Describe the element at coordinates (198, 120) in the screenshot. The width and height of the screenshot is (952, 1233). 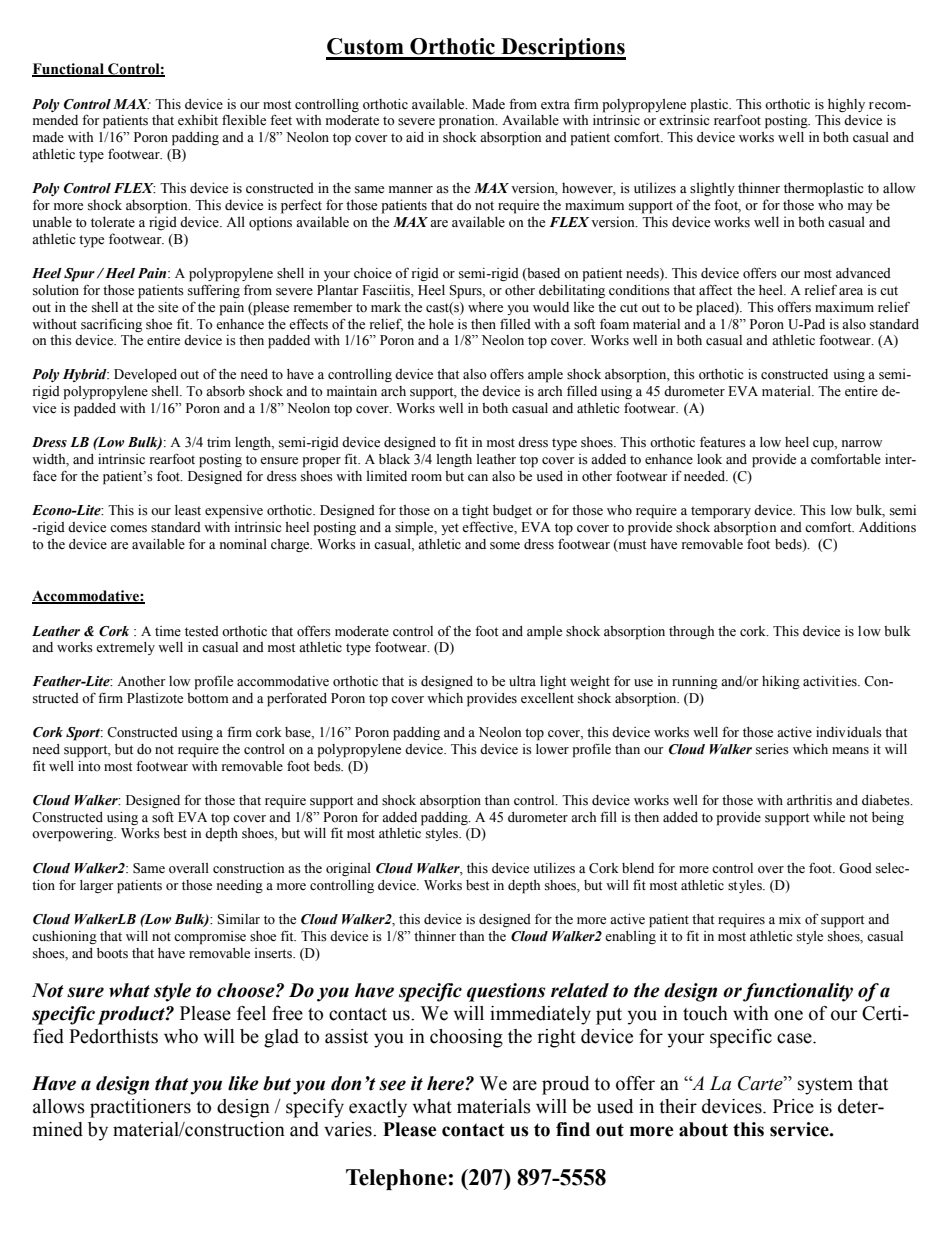
I see `exhibit` at that location.
